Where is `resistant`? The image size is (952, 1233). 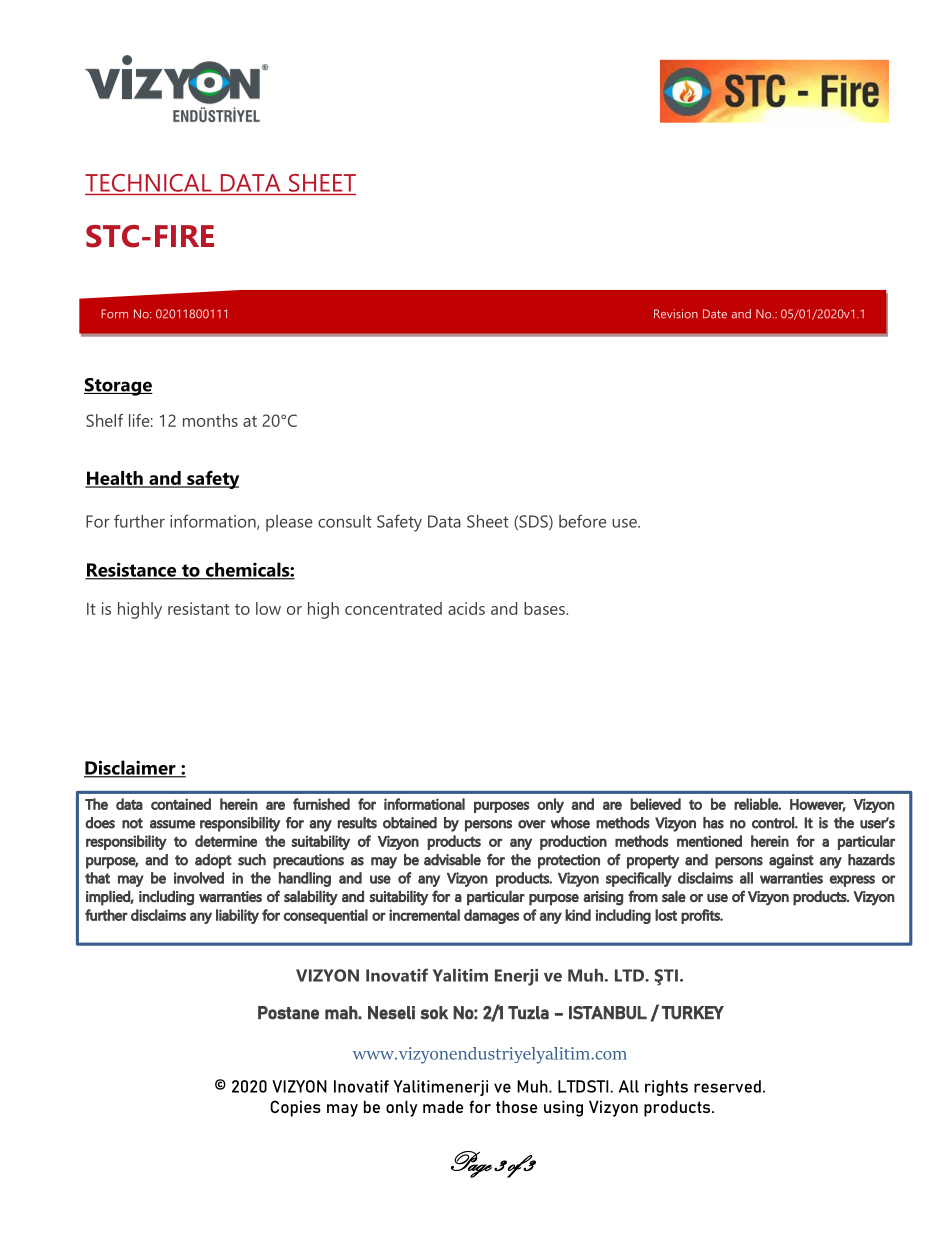 resistant is located at coordinates (199, 608).
